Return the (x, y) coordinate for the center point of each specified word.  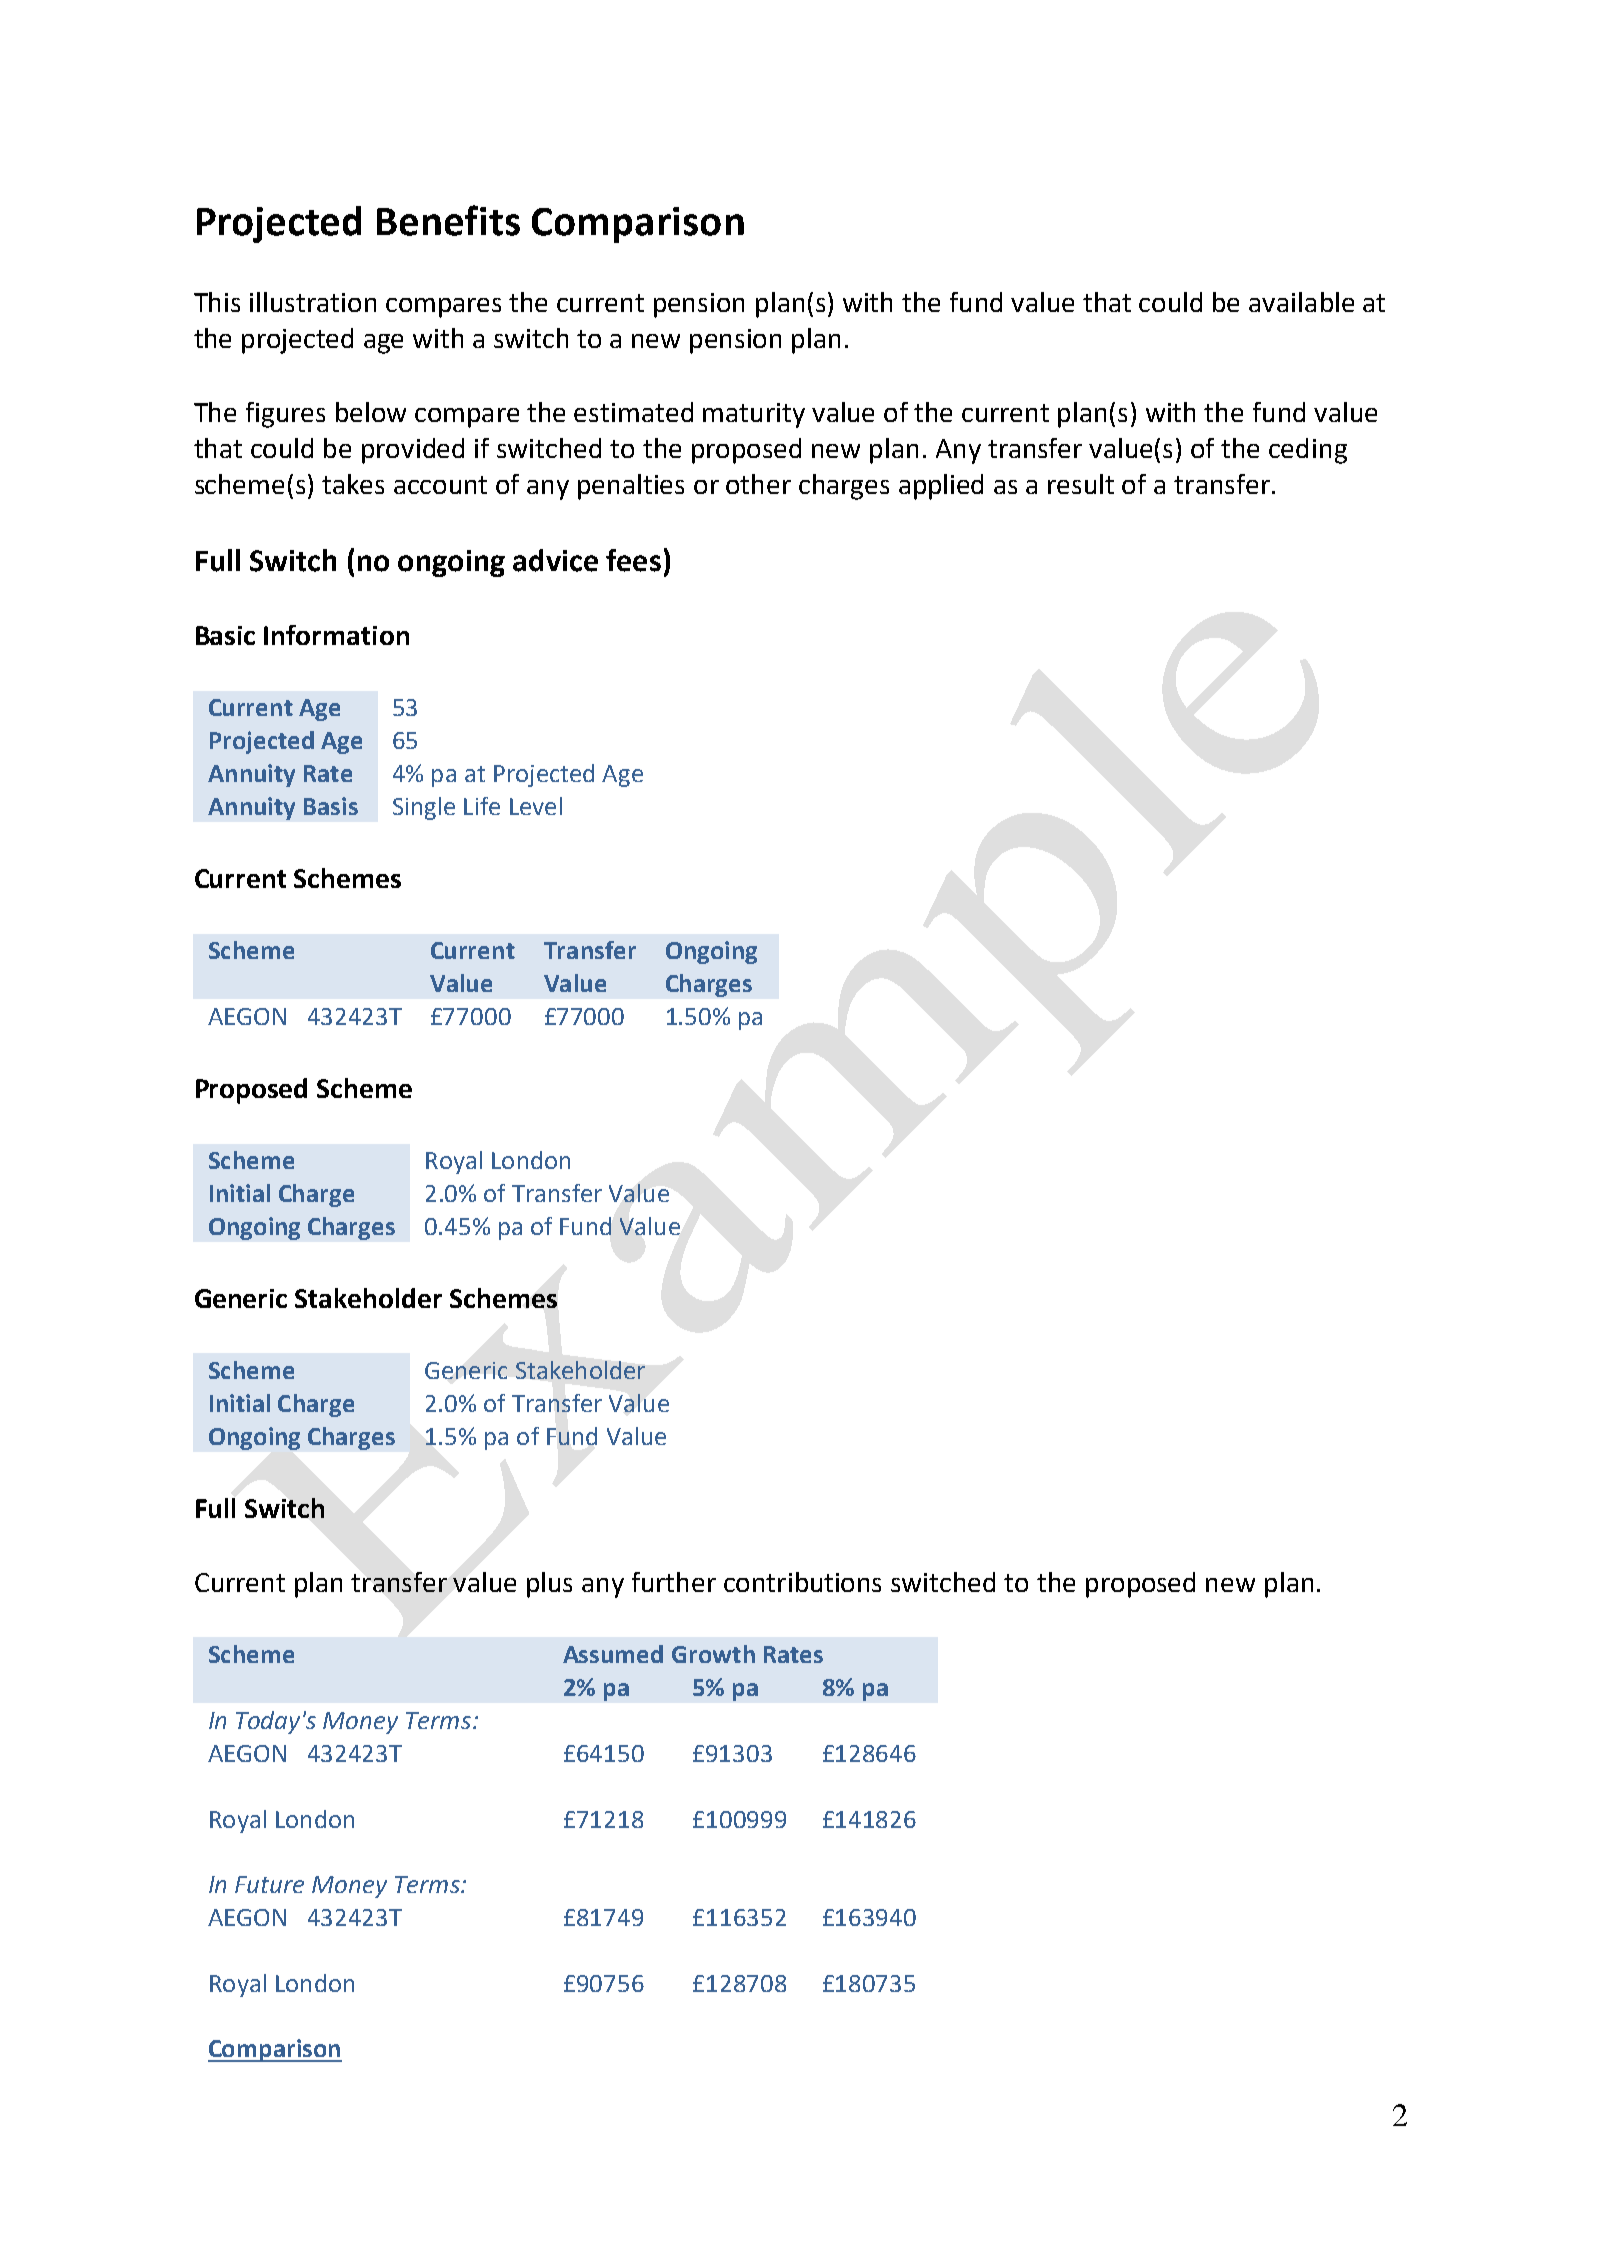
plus (549, 1585)
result (1081, 484)
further (674, 1582)
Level (536, 806)
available (1301, 302)
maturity (754, 415)
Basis (331, 806)
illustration (313, 302)
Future (269, 1884)
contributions (802, 1582)
